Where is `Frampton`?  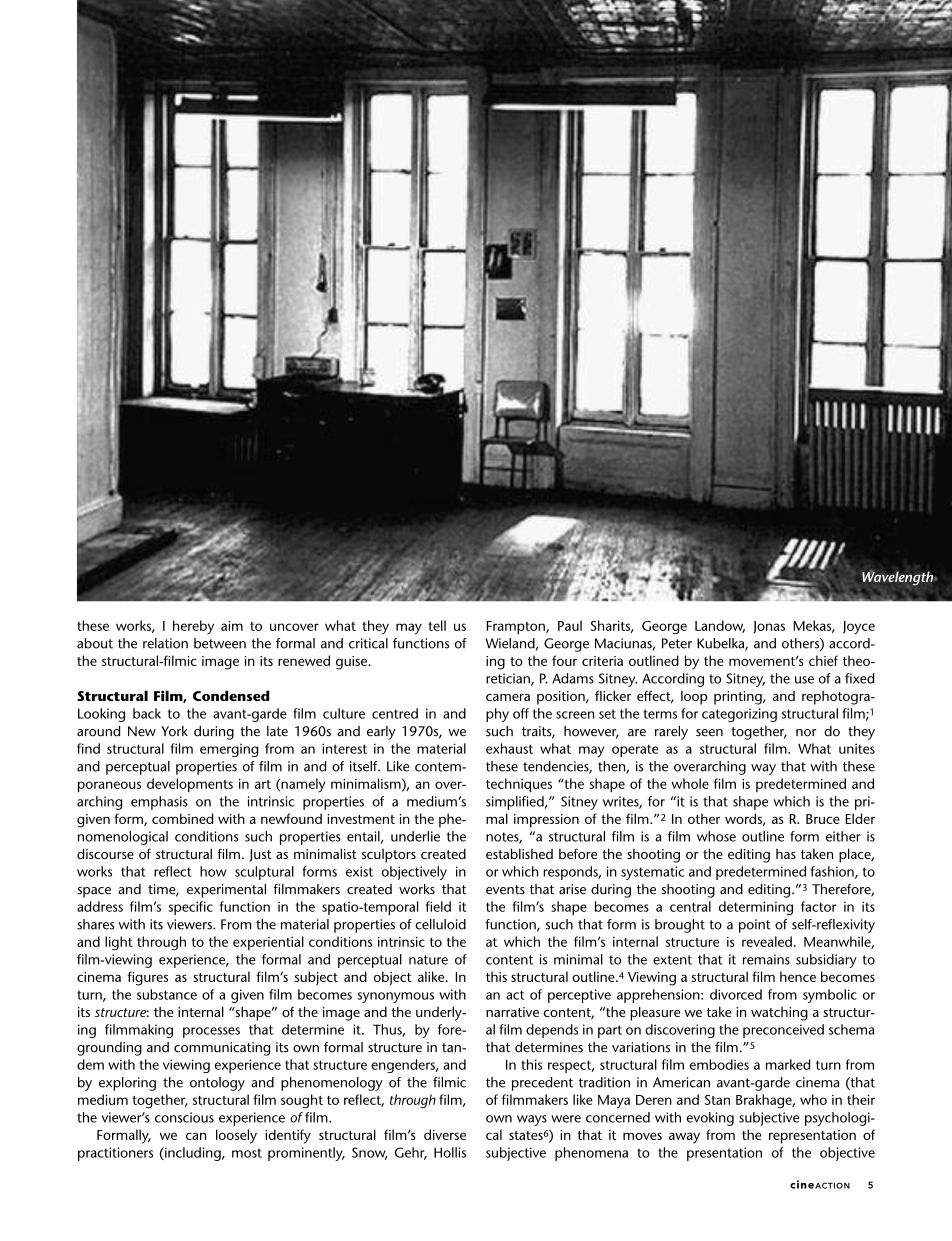 Frampton is located at coordinates (516, 628).
